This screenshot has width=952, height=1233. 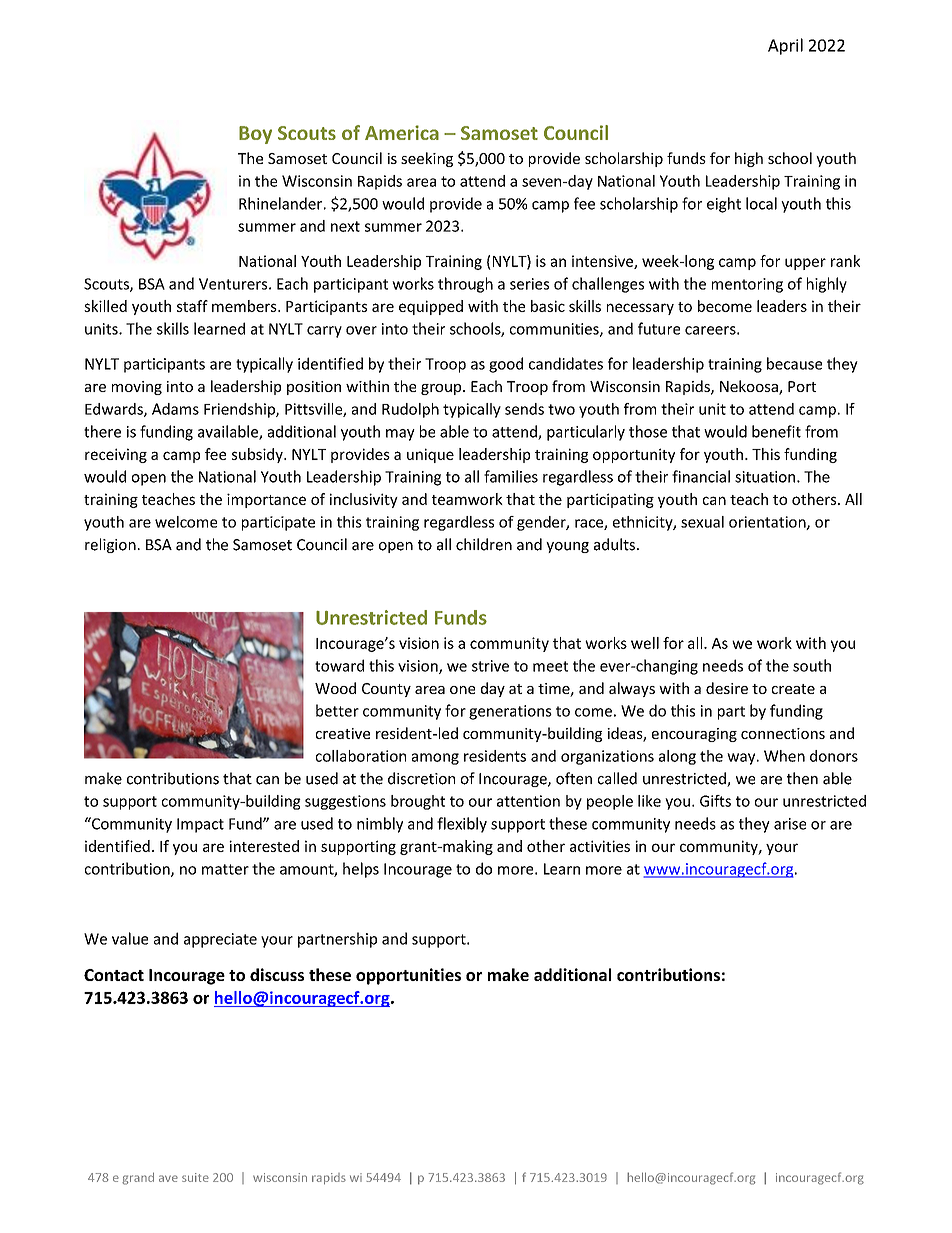 I want to click on staff, so click(x=192, y=306).
